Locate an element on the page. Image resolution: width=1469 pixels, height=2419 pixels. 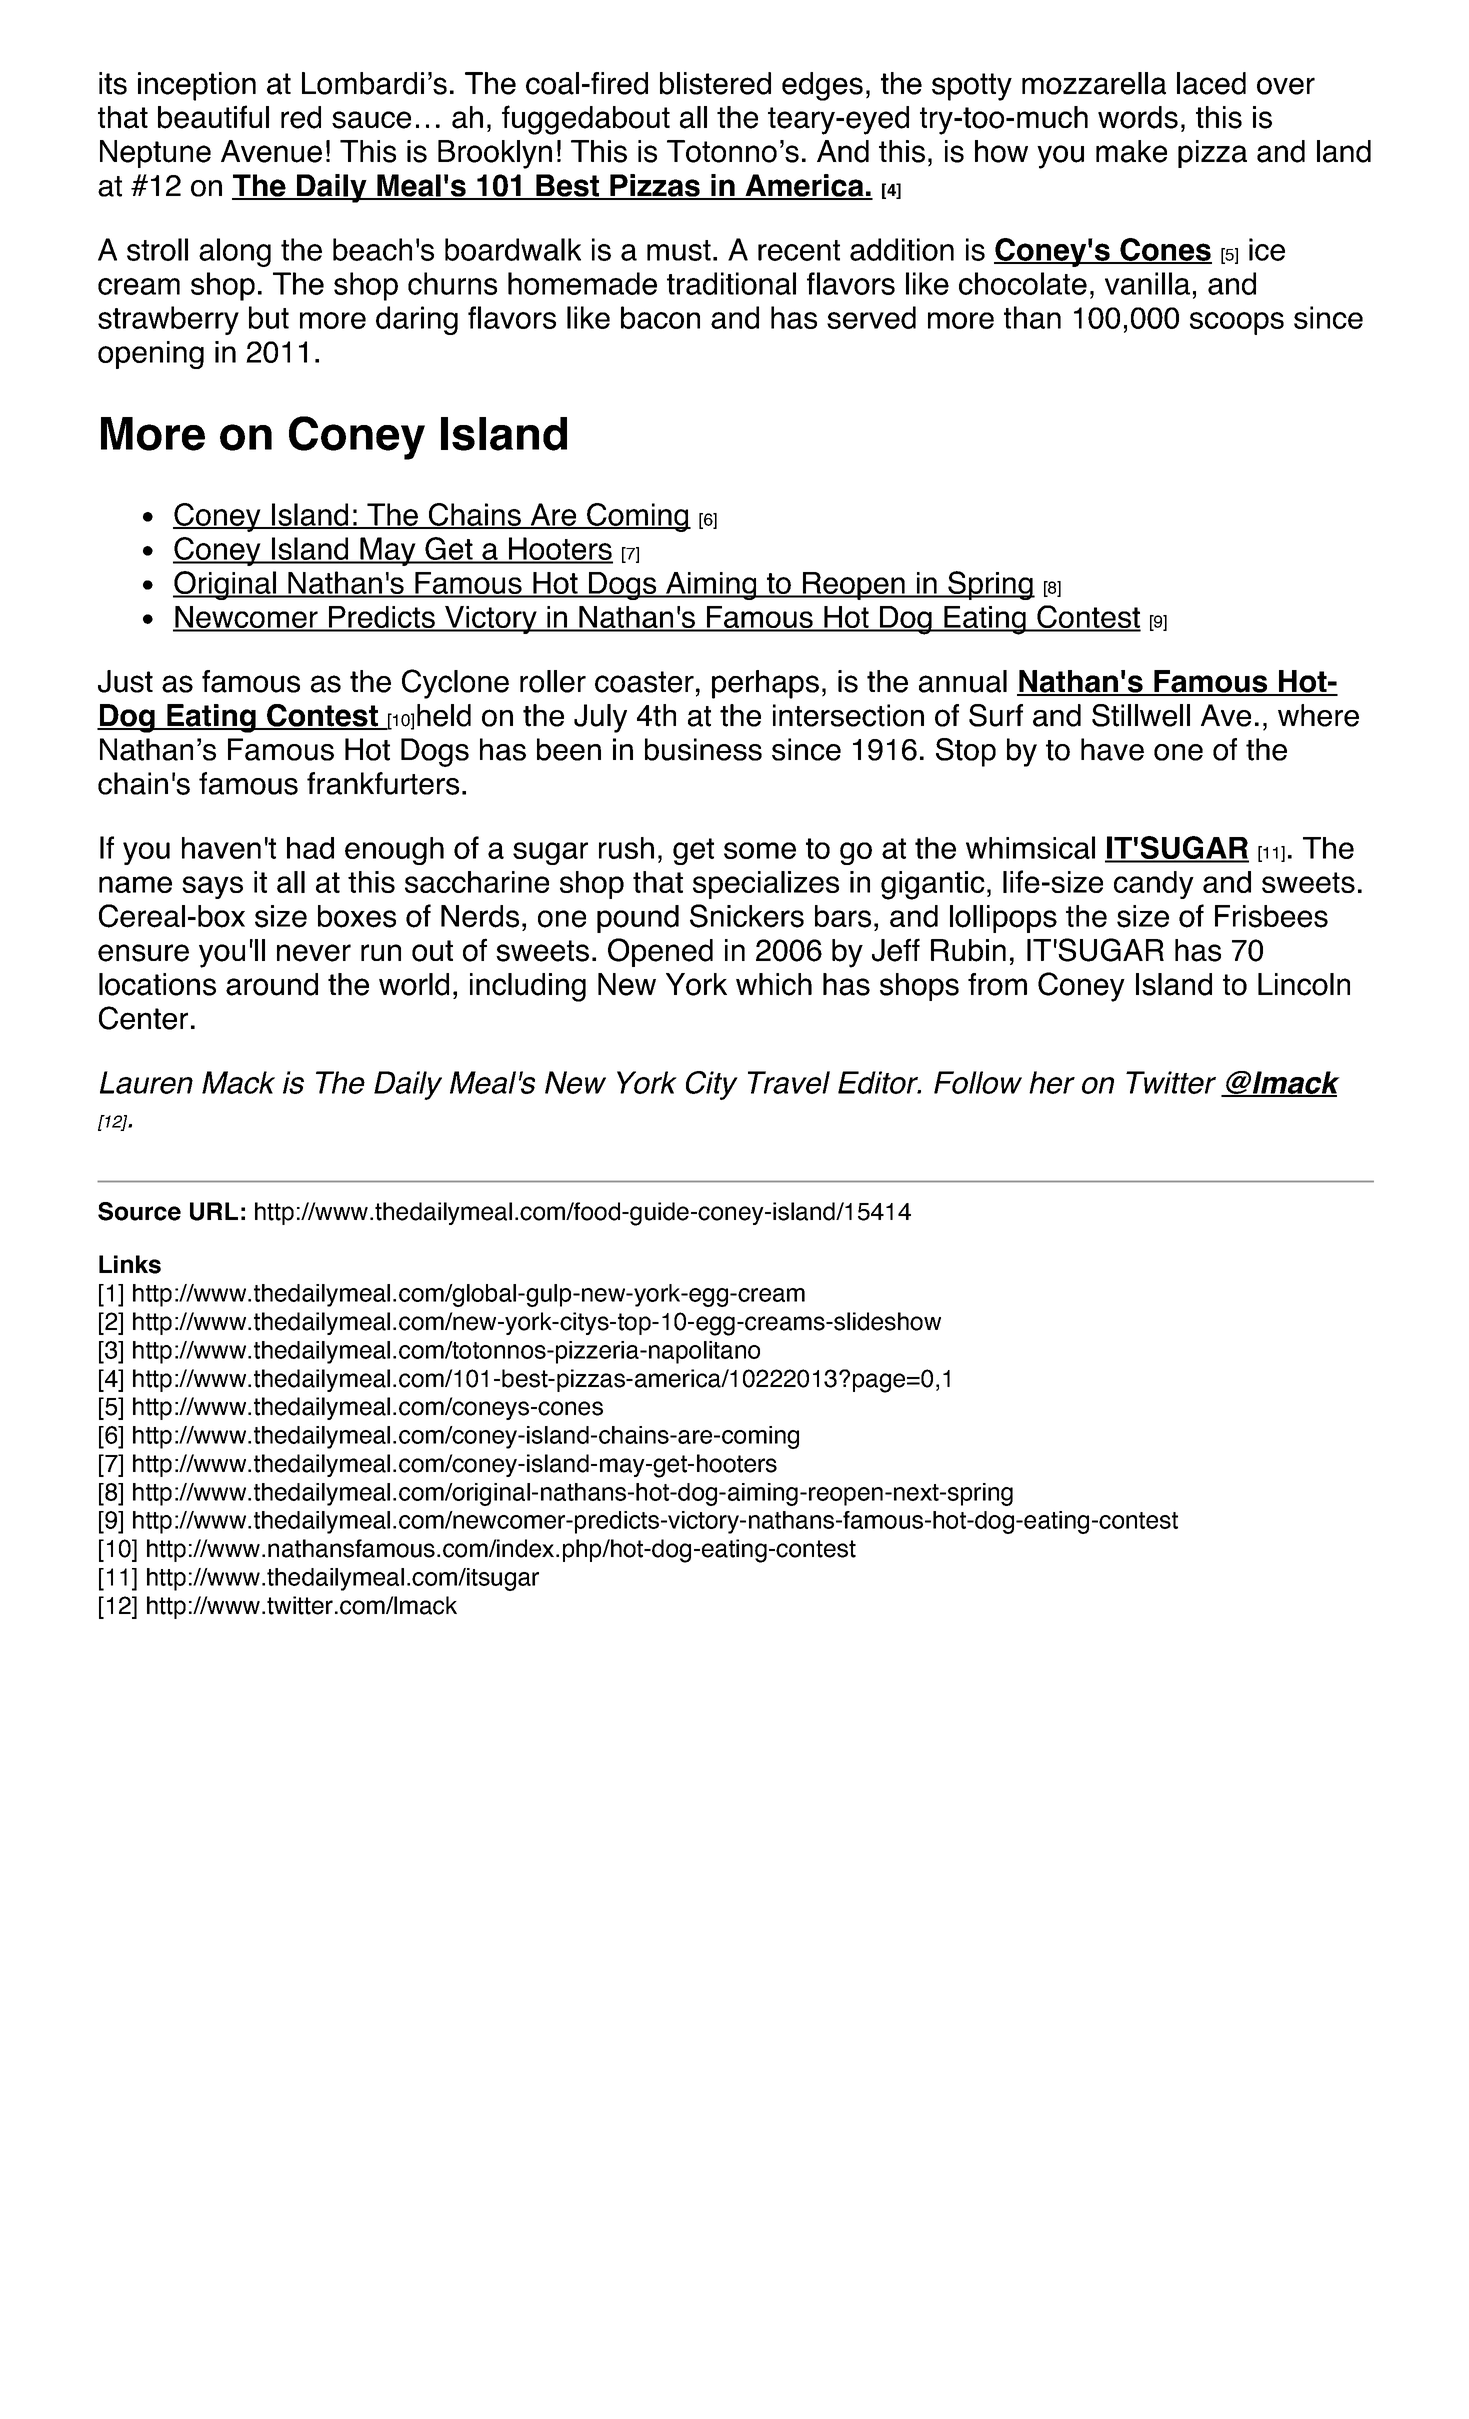
Frisbees is located at coordinates (1271, 916).
